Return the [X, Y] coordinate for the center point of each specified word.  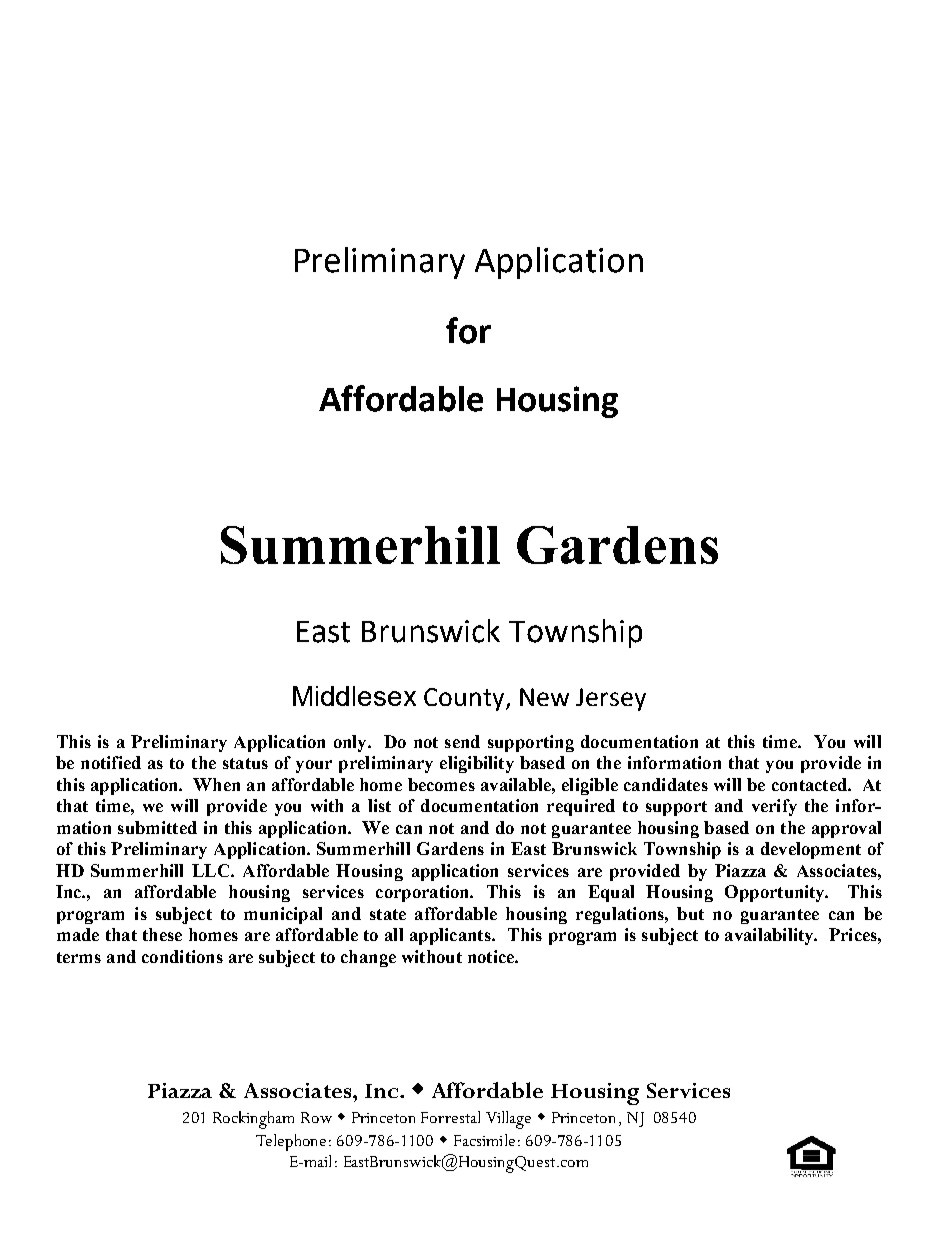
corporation [424, 893]
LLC [212, 870]
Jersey [611, 699]
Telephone [291, 1142]
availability [770, 936]
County [465, 699]
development [811, 850]
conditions [182, 956]
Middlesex [354, 696]
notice [492, 956]
